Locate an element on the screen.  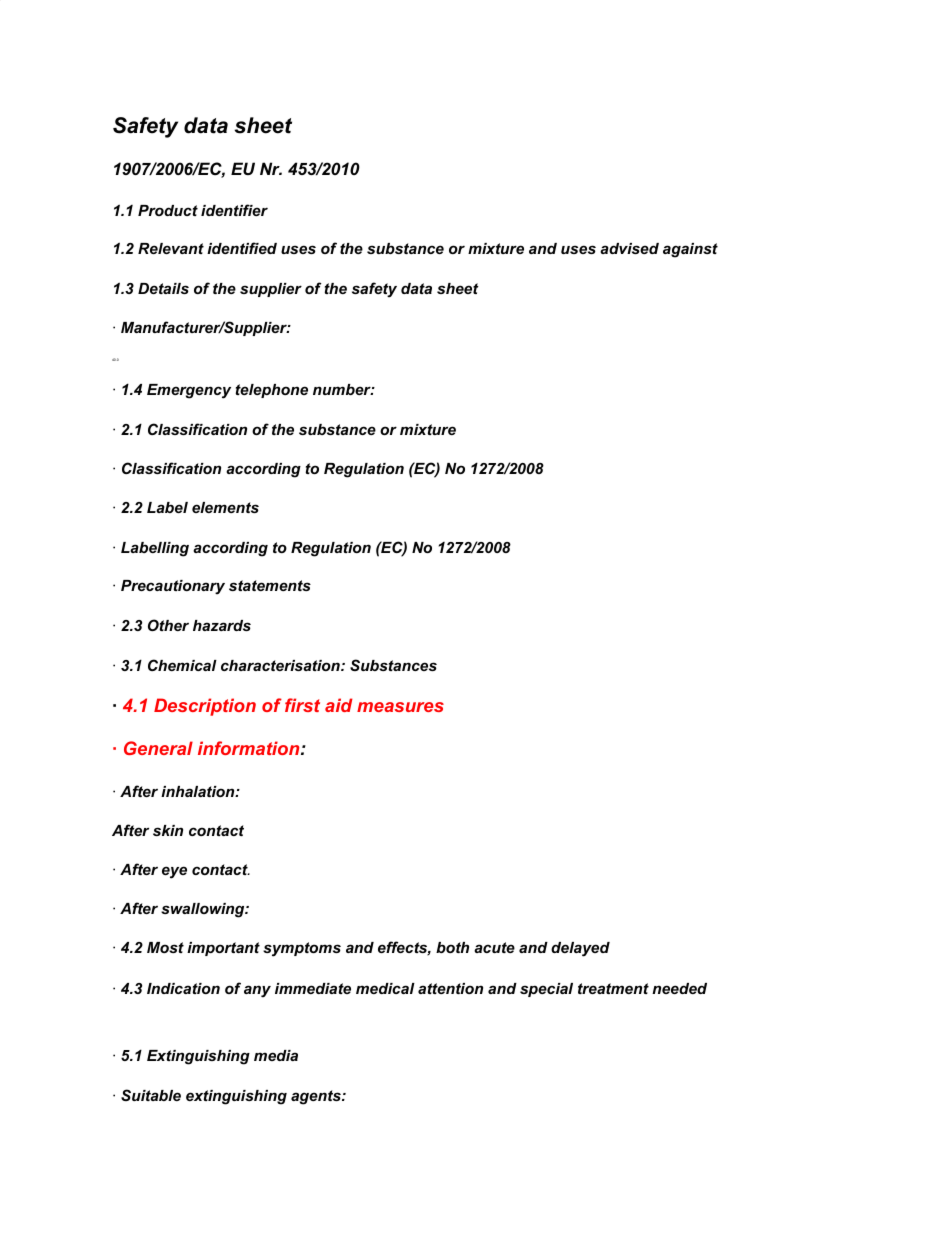
hazards is located at coordinates (222, 625).
